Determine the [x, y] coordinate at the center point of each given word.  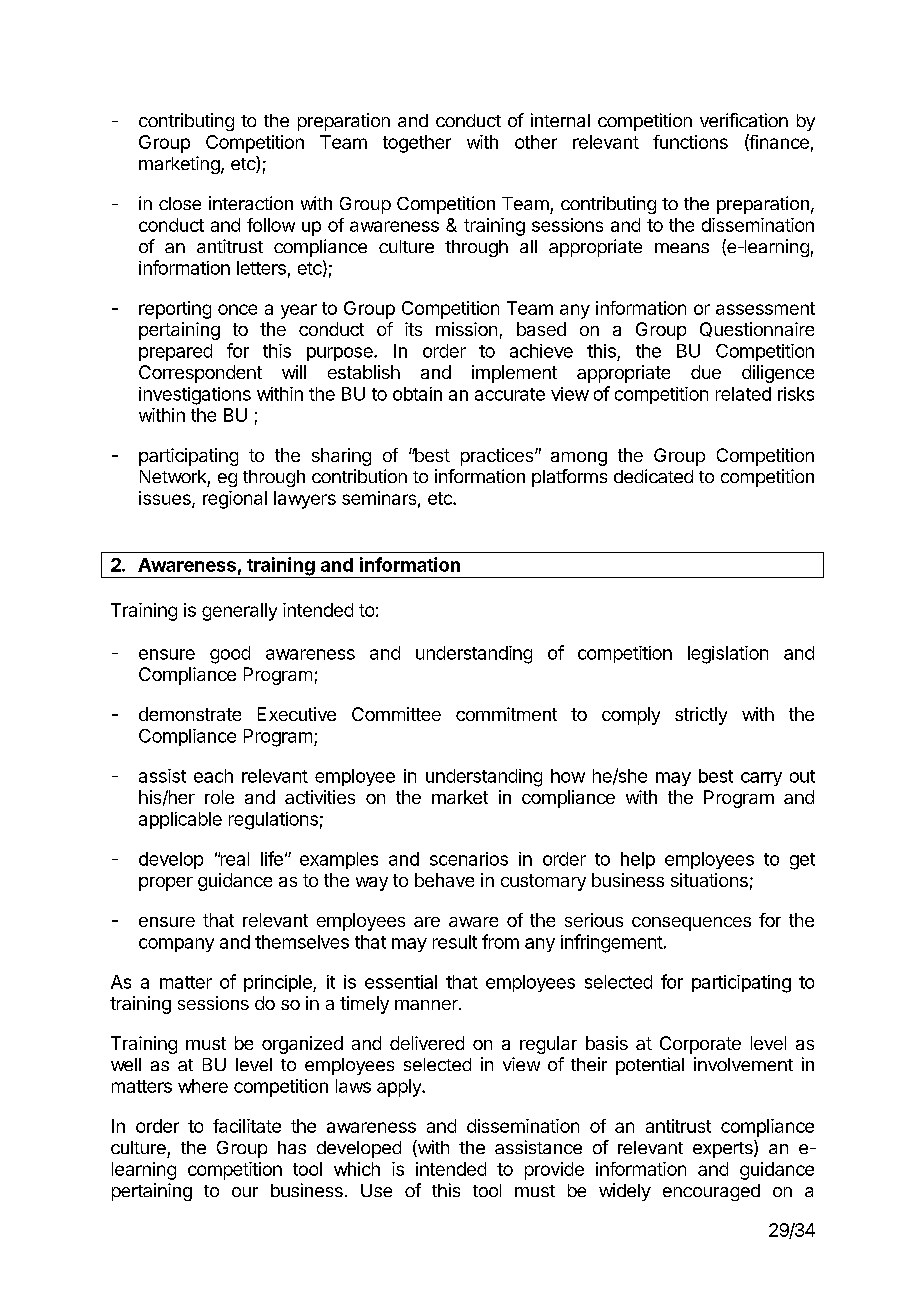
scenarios [469, 859]
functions [690, 142]
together [417, 144]
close [180, 203]
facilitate [247, 1126]
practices [498, 457]
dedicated [653, 476]
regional [235, 500]
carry [761, 779]
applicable [180, 820]
